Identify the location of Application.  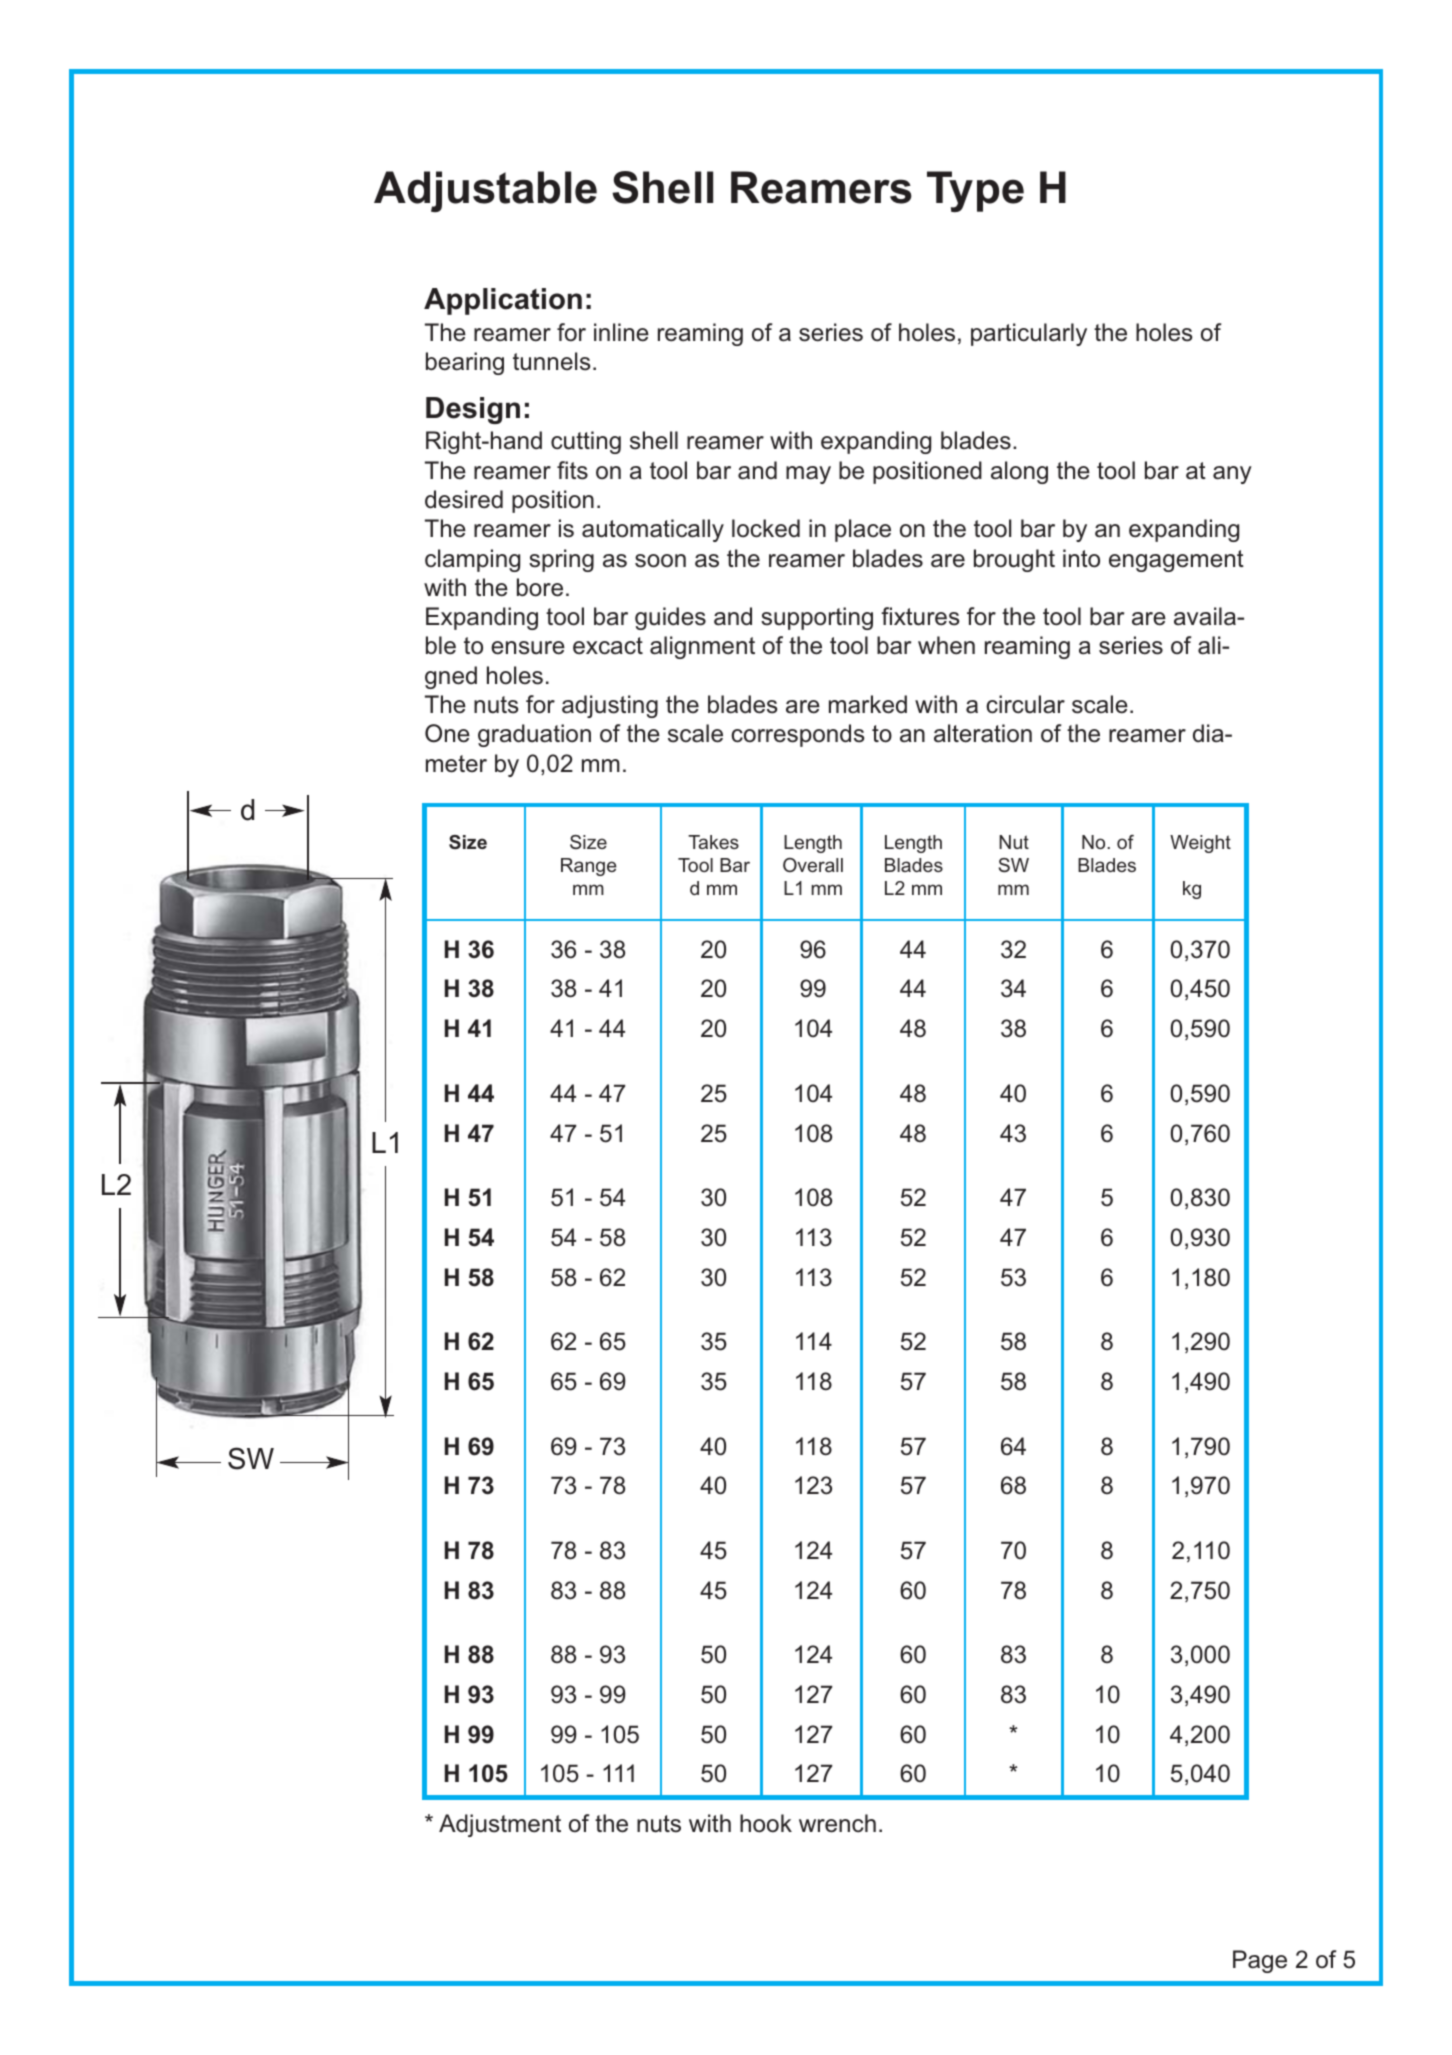
(503, 301).
